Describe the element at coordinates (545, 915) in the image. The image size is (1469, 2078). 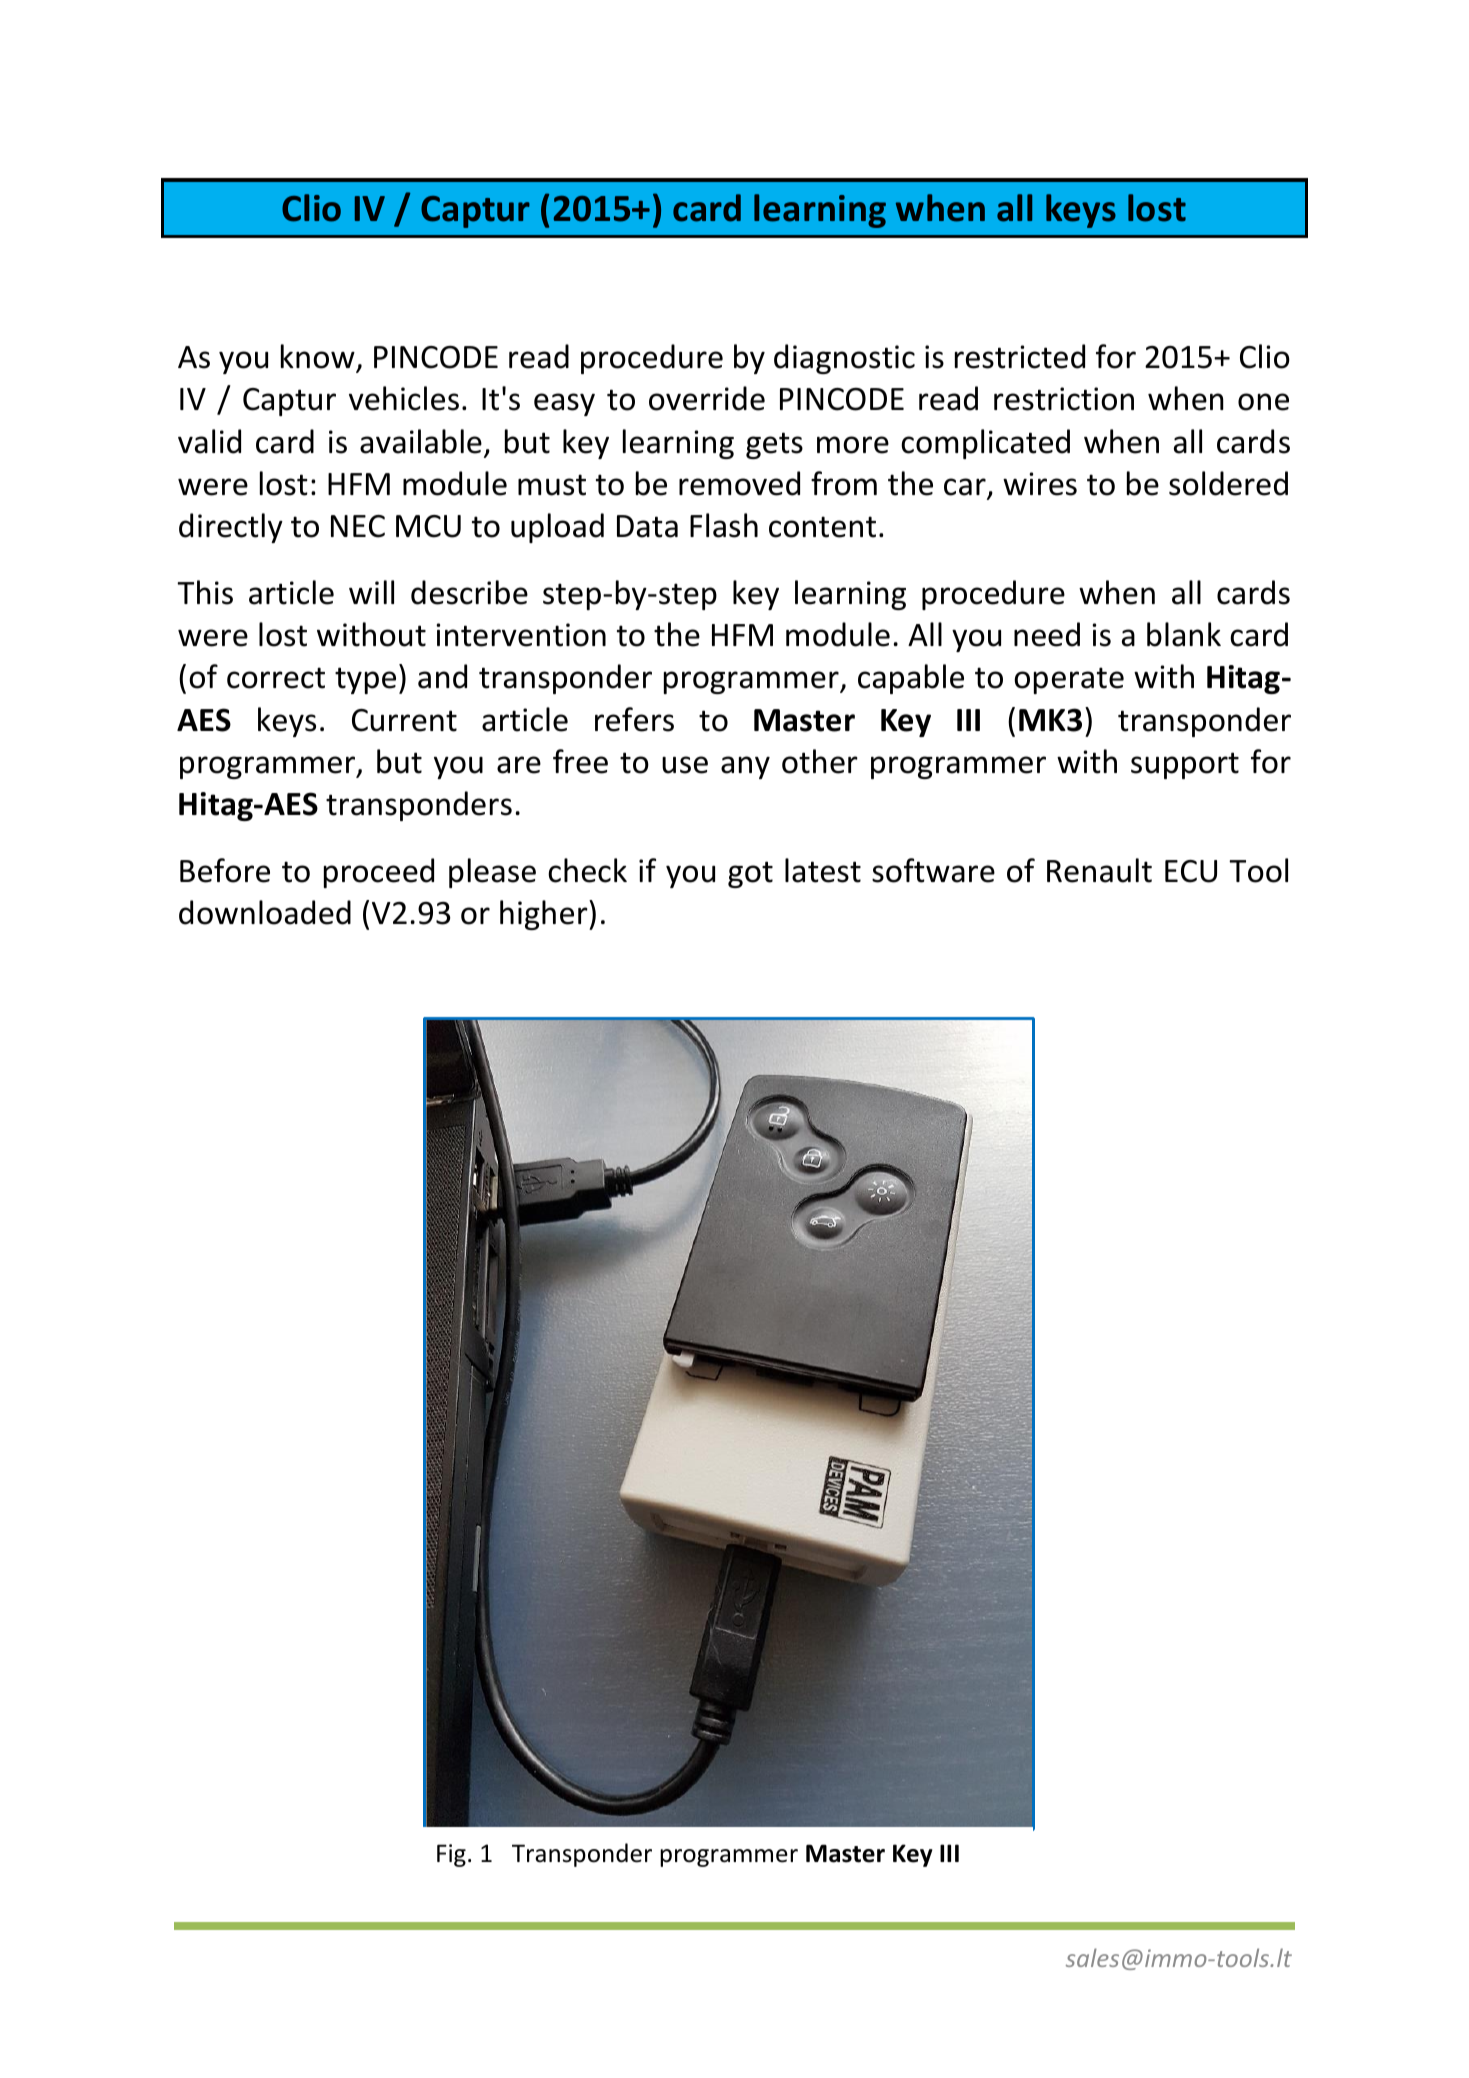
I see `higher` at that location.
